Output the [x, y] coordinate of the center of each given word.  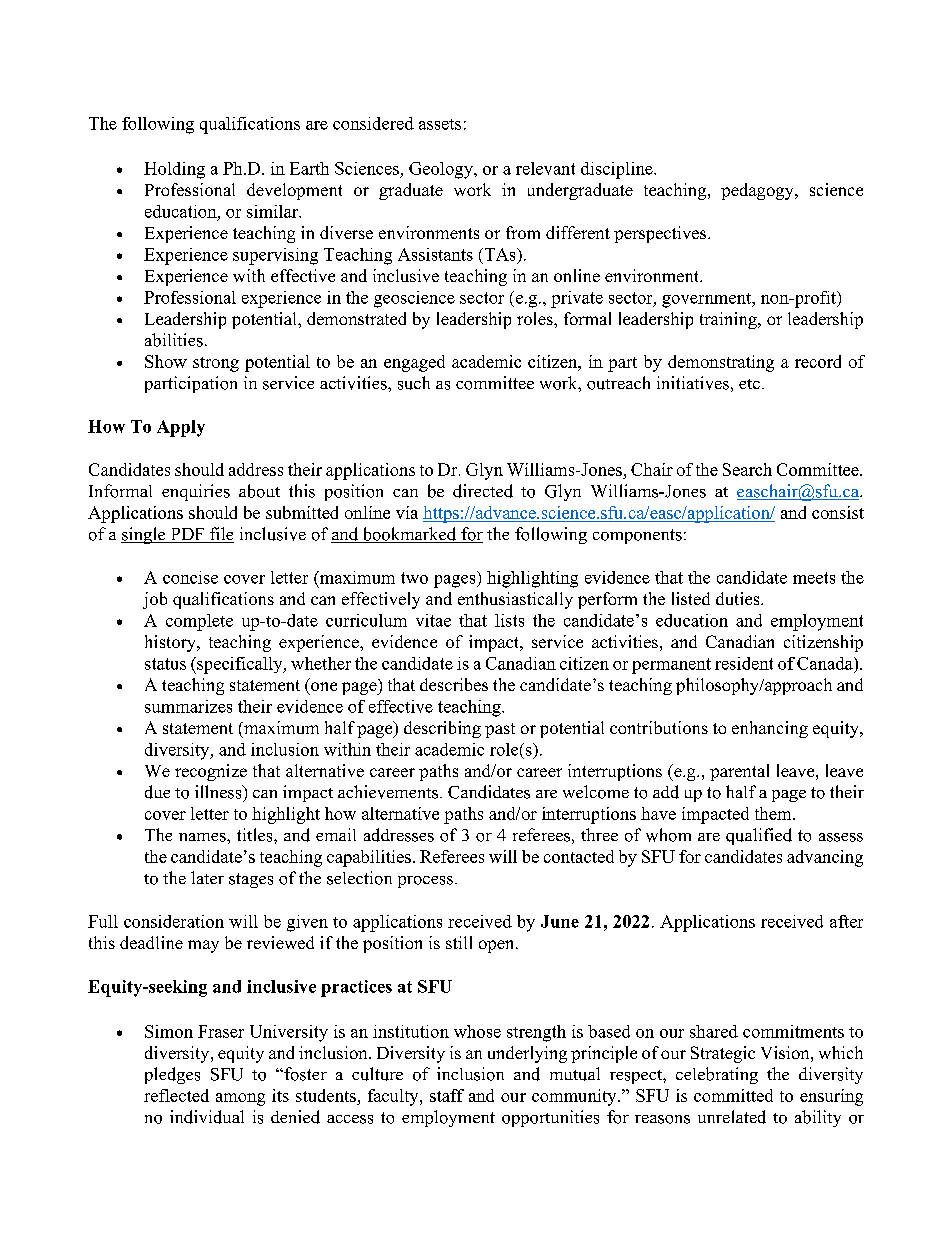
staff [447, 1095]
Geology [442, 170]
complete [199, 622]
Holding [174, 170]
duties [739, 598]
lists [509, 620]
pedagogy [758, 191]
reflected [176, 1095]
